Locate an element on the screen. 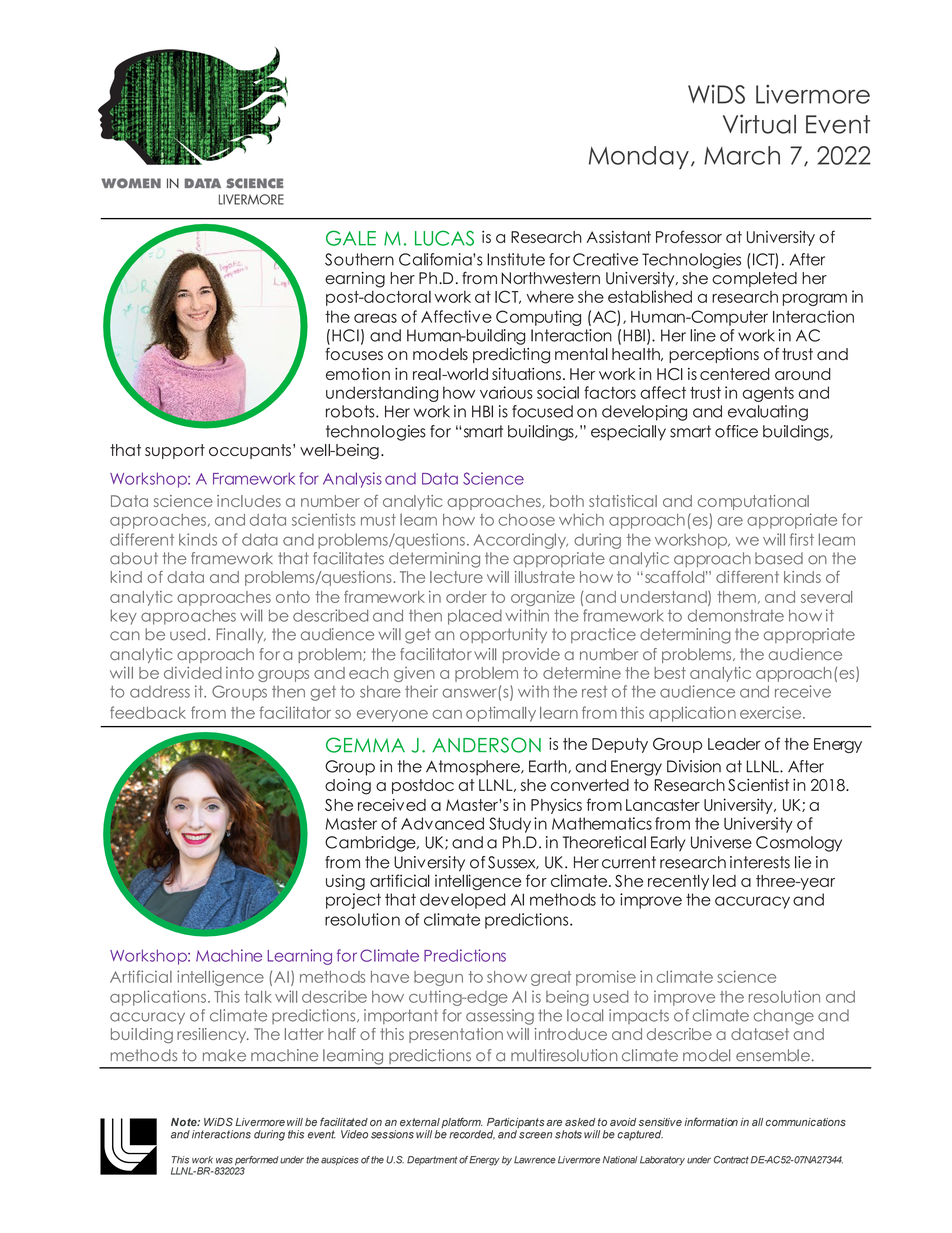 Image resolution: width=952 pixels, height=1233 pixels. using is located at coordinates (345, 882).
